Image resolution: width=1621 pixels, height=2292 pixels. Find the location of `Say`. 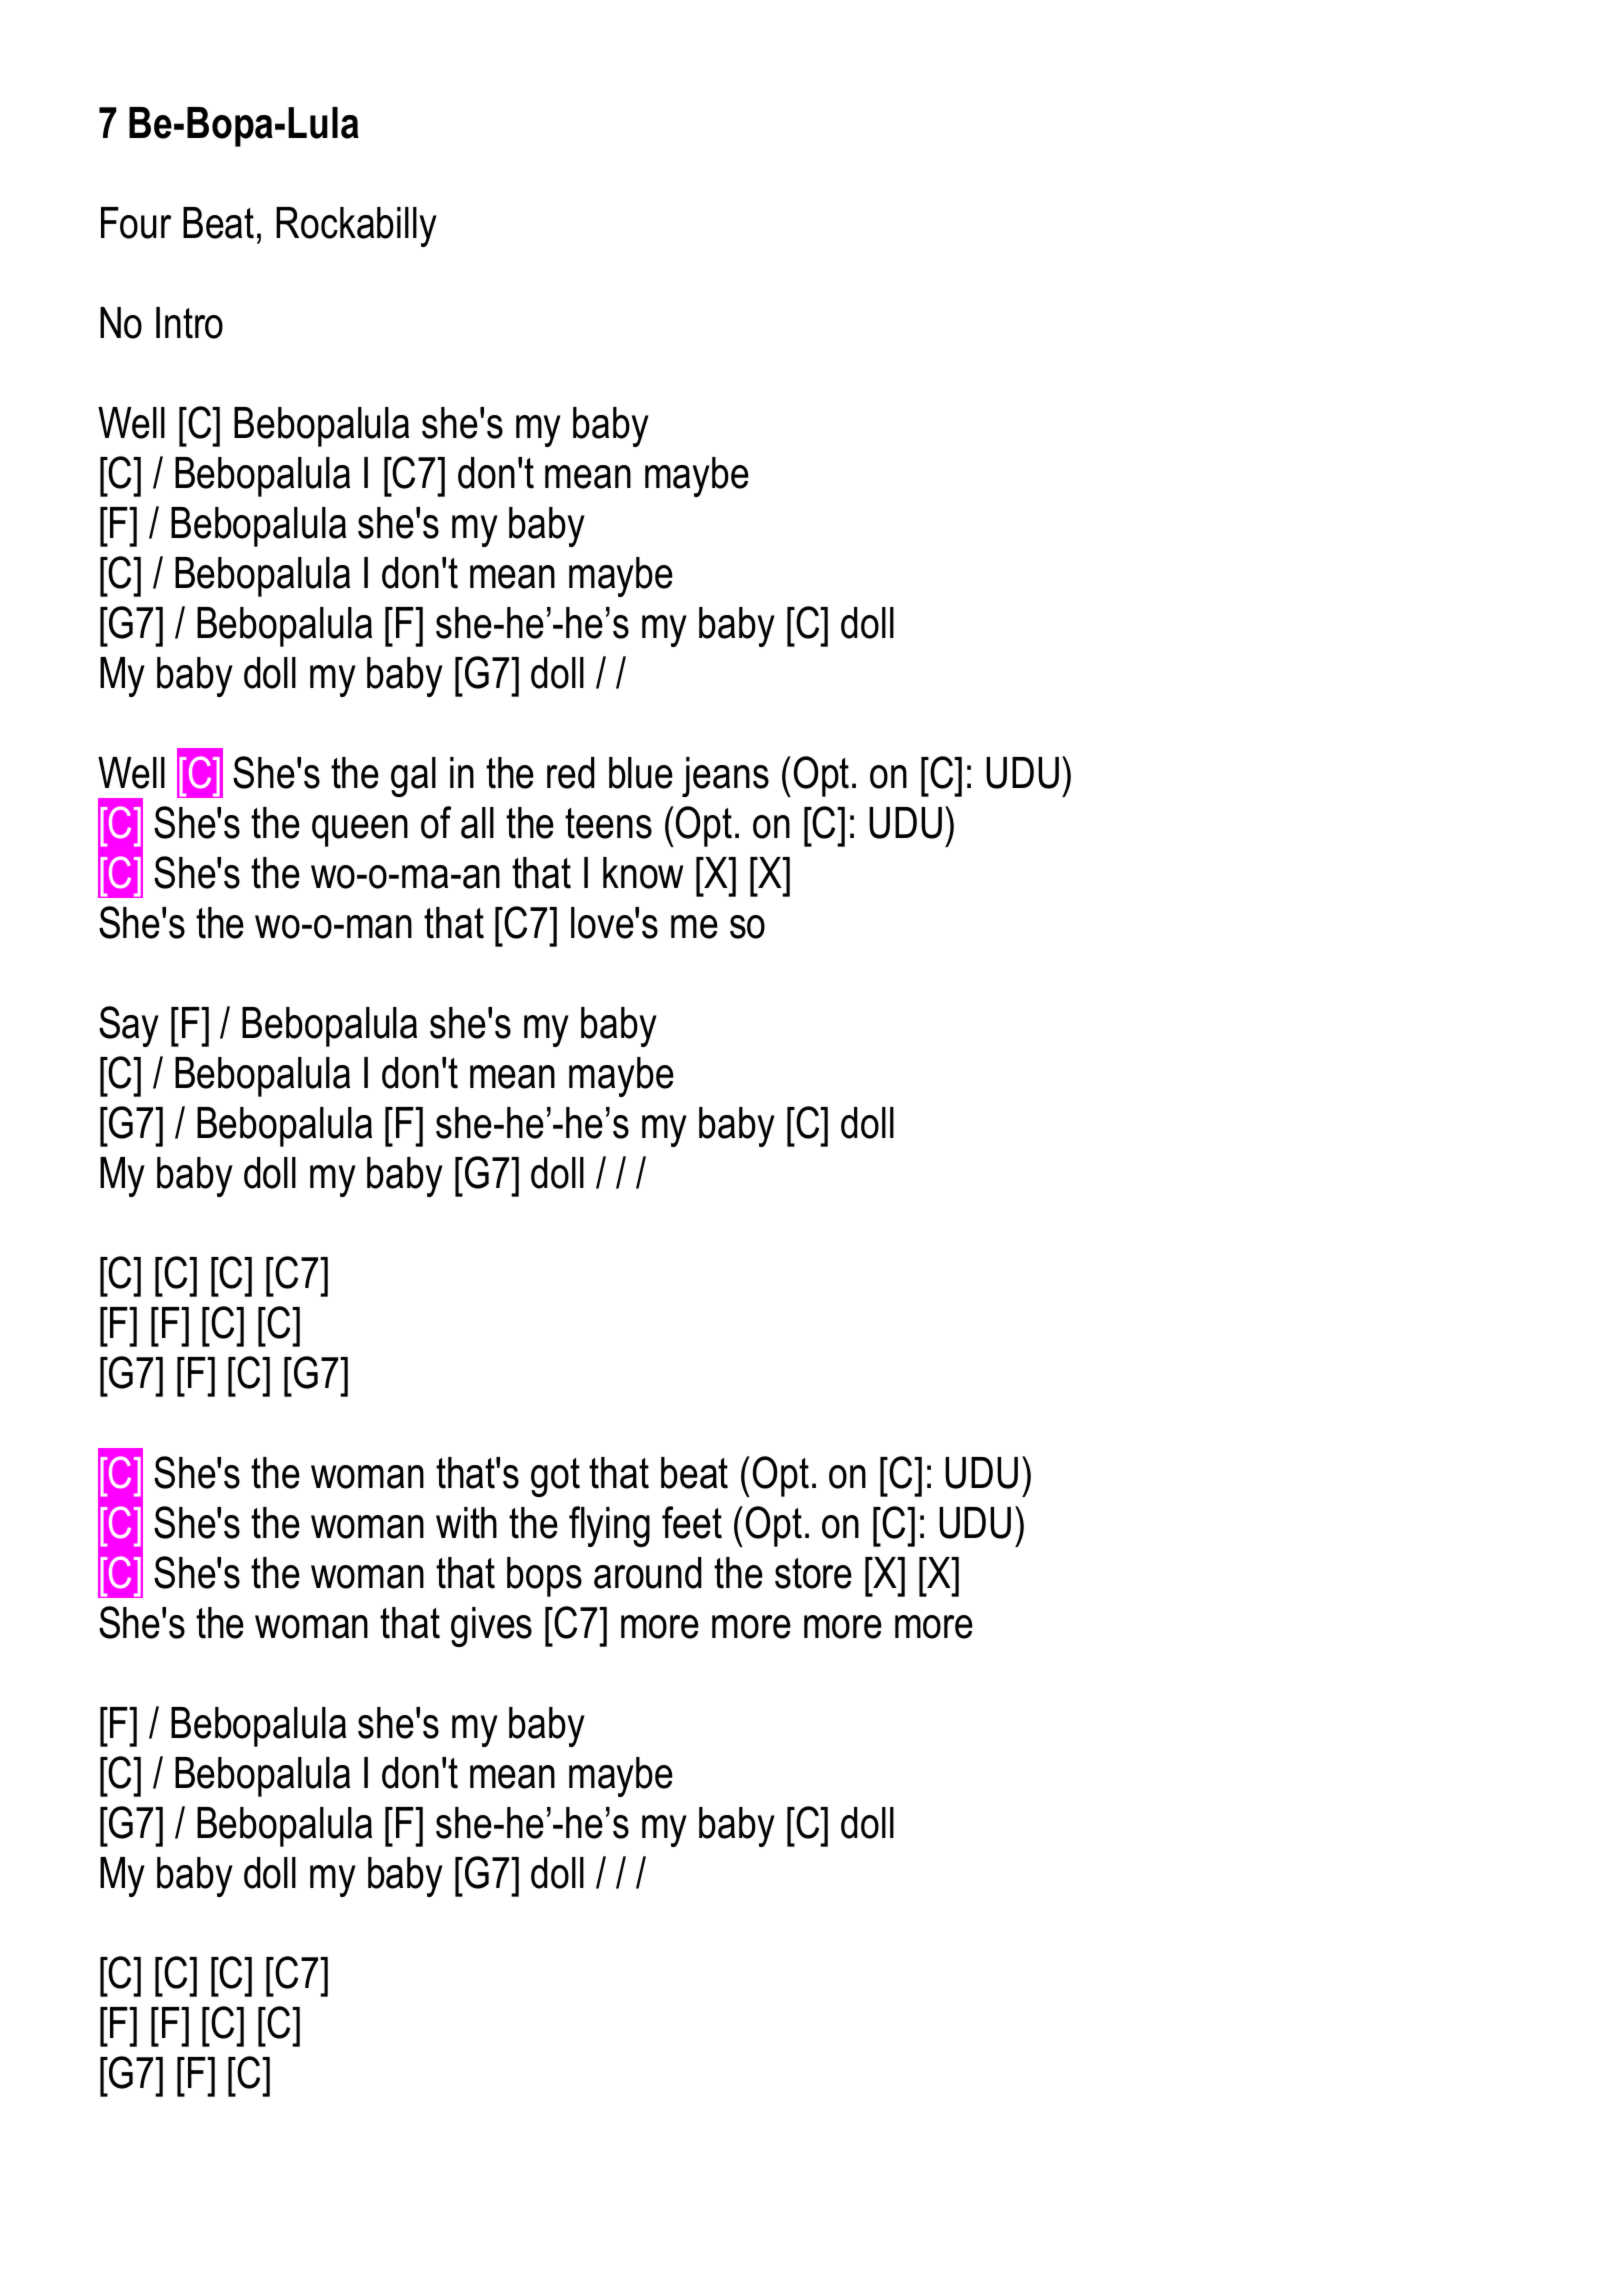

Say is located at coordinates (129, 1026).
